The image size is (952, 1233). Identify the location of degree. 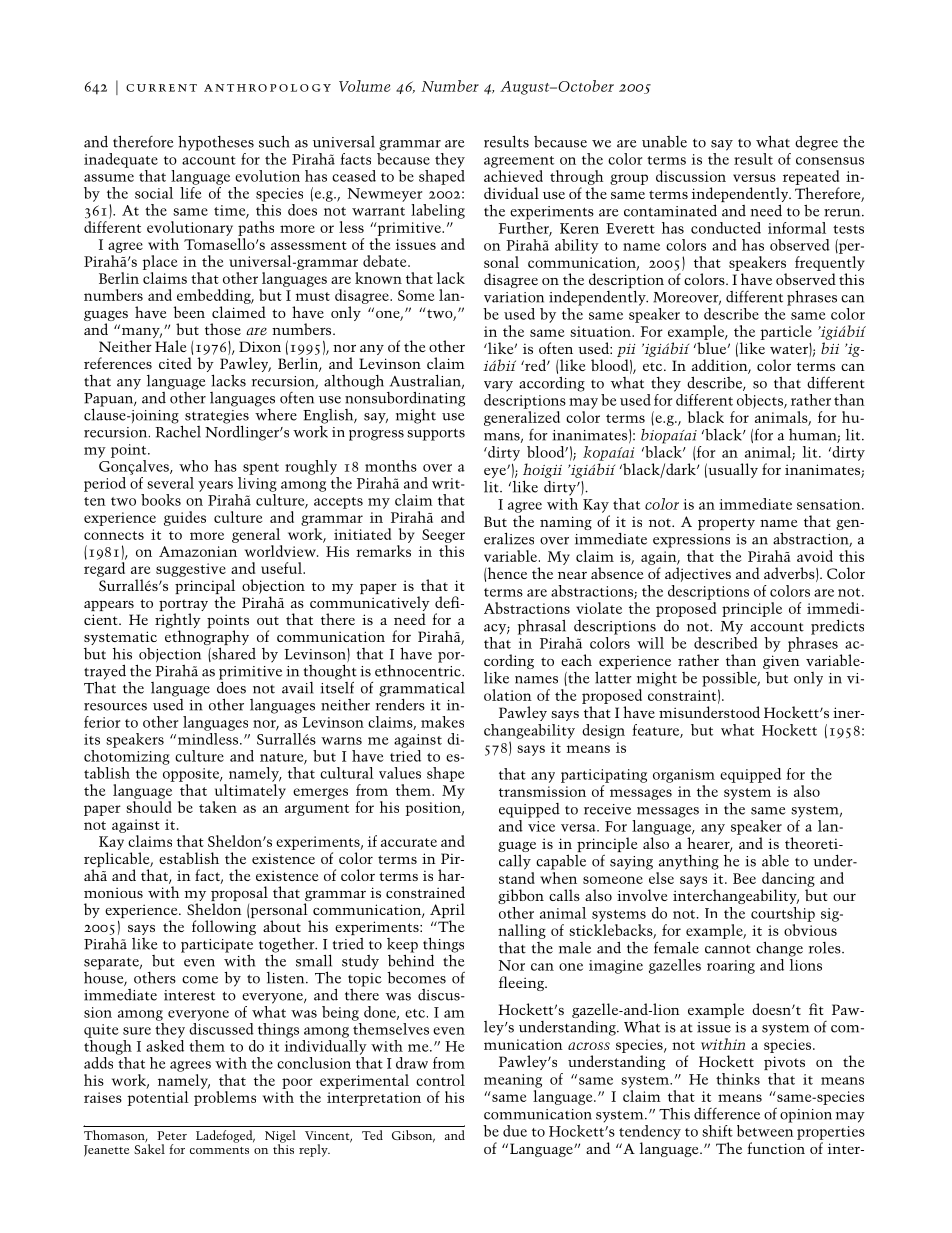
(816, 143).
